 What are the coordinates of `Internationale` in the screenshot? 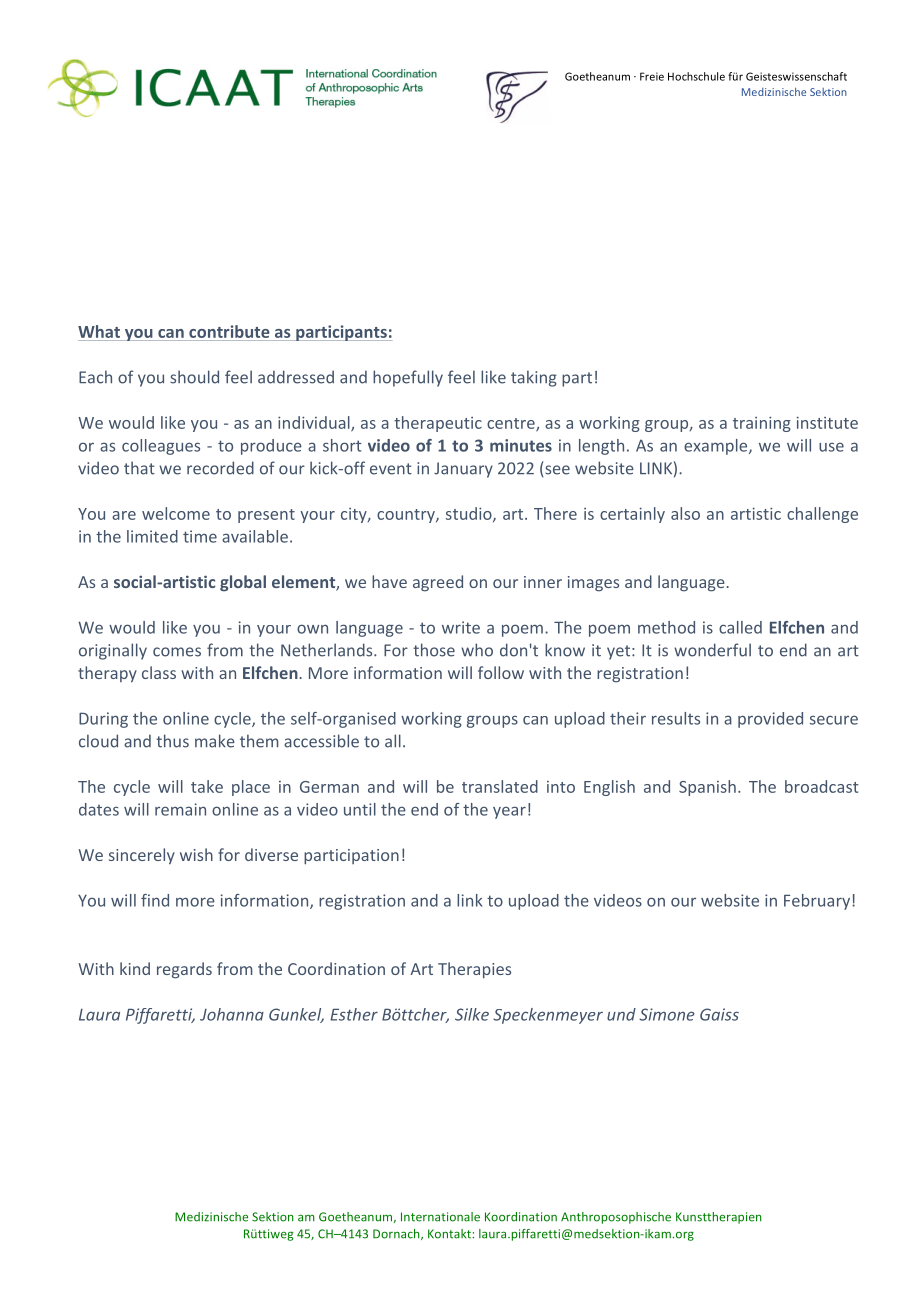 It's located at (440, 1217).
